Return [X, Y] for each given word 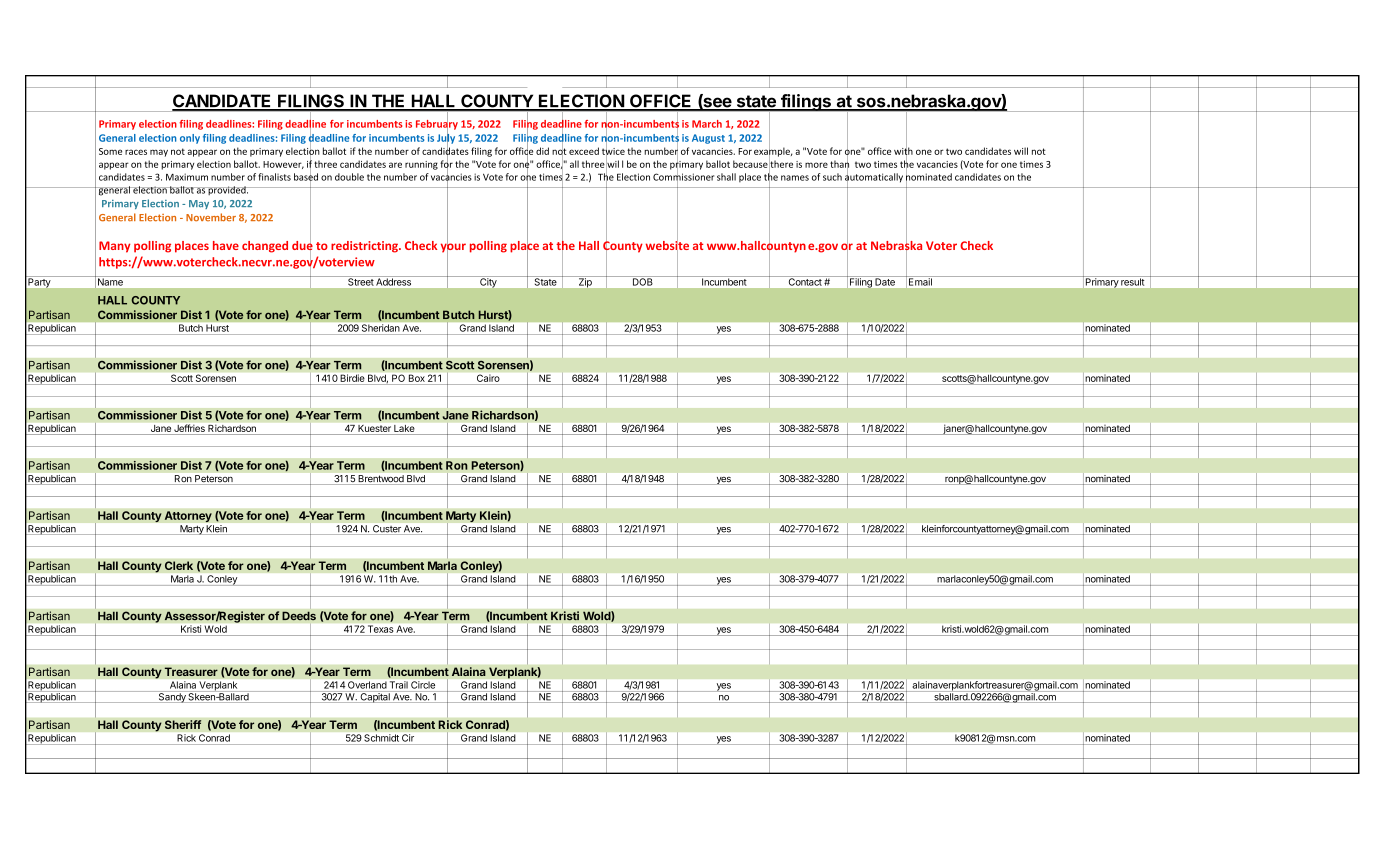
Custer [387, 529]
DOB [642, 282]
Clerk [178, 565]
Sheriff [183, 724]
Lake [404, 430]
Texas [380, 629]
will [1021, 151]
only [190, 139]
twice [613, 151]
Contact [805, 282]
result [1132, 282]
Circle [423, 685]
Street [361, 282]
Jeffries [189, 429]
